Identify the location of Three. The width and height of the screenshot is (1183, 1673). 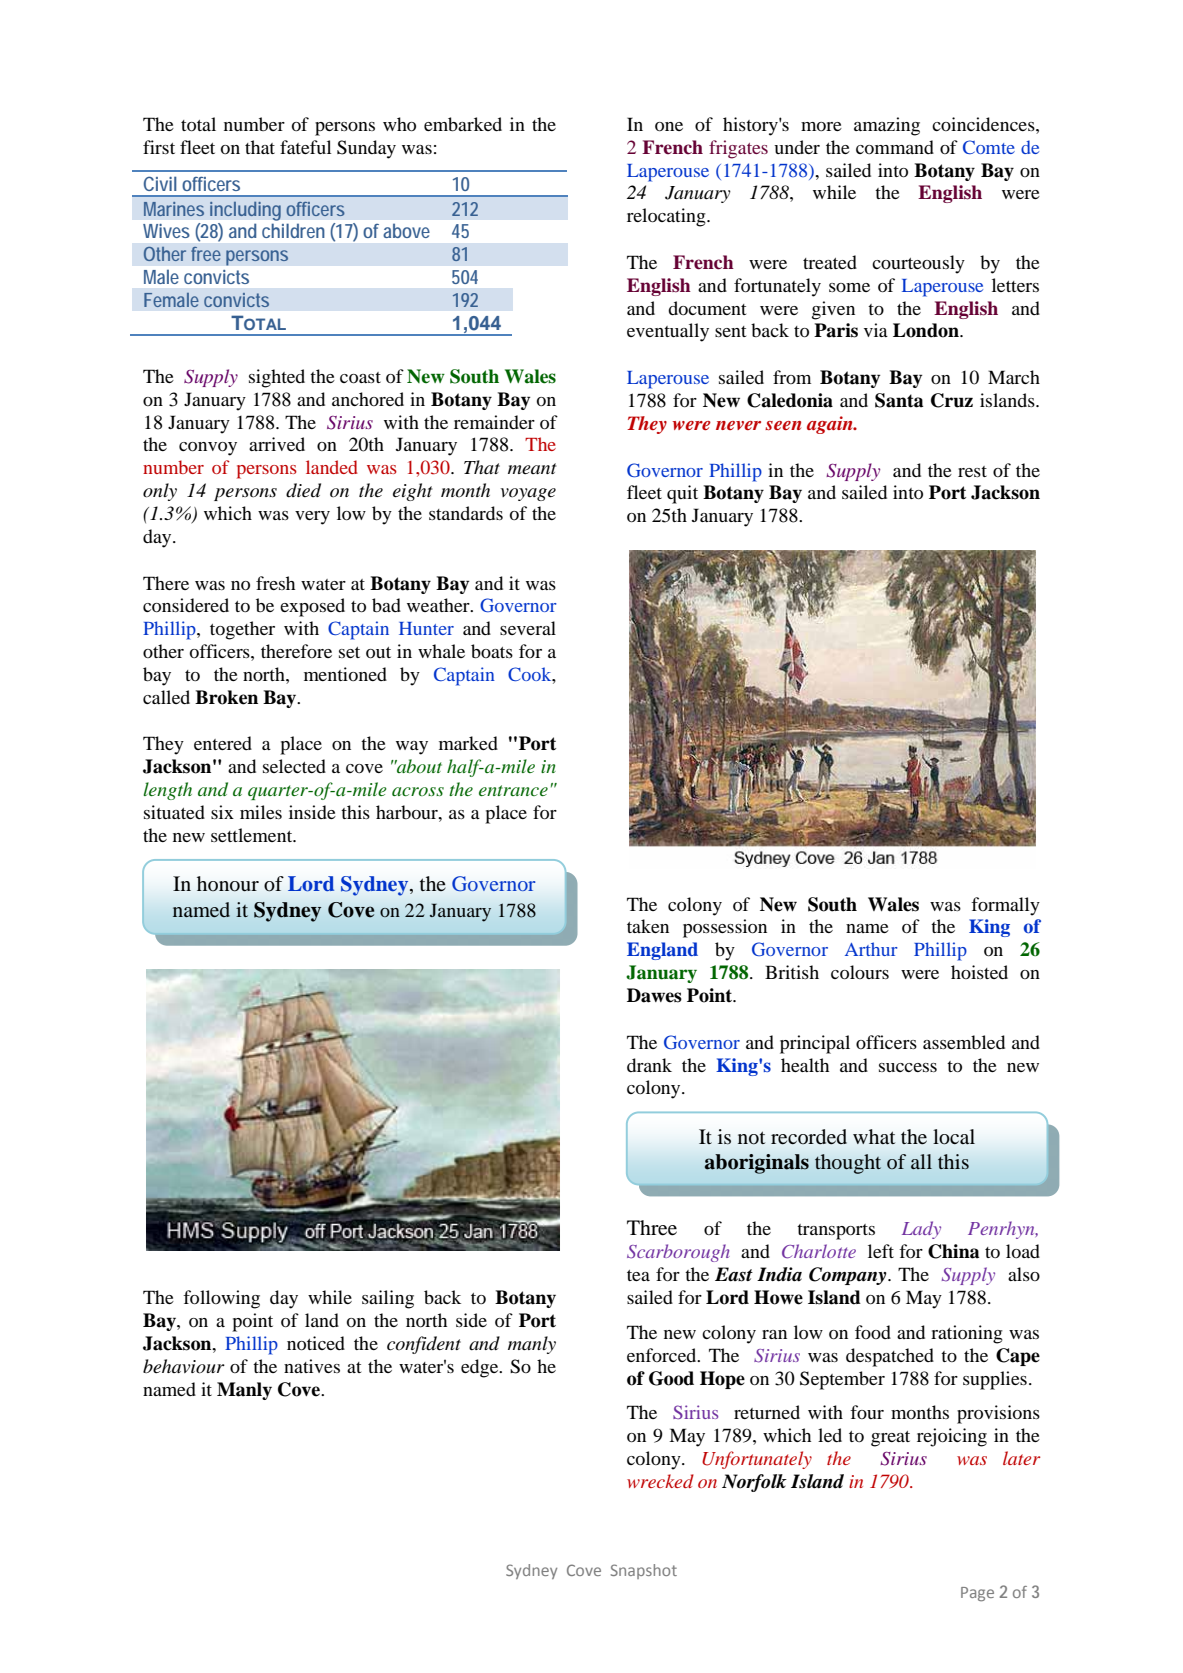
(652, 1228).
